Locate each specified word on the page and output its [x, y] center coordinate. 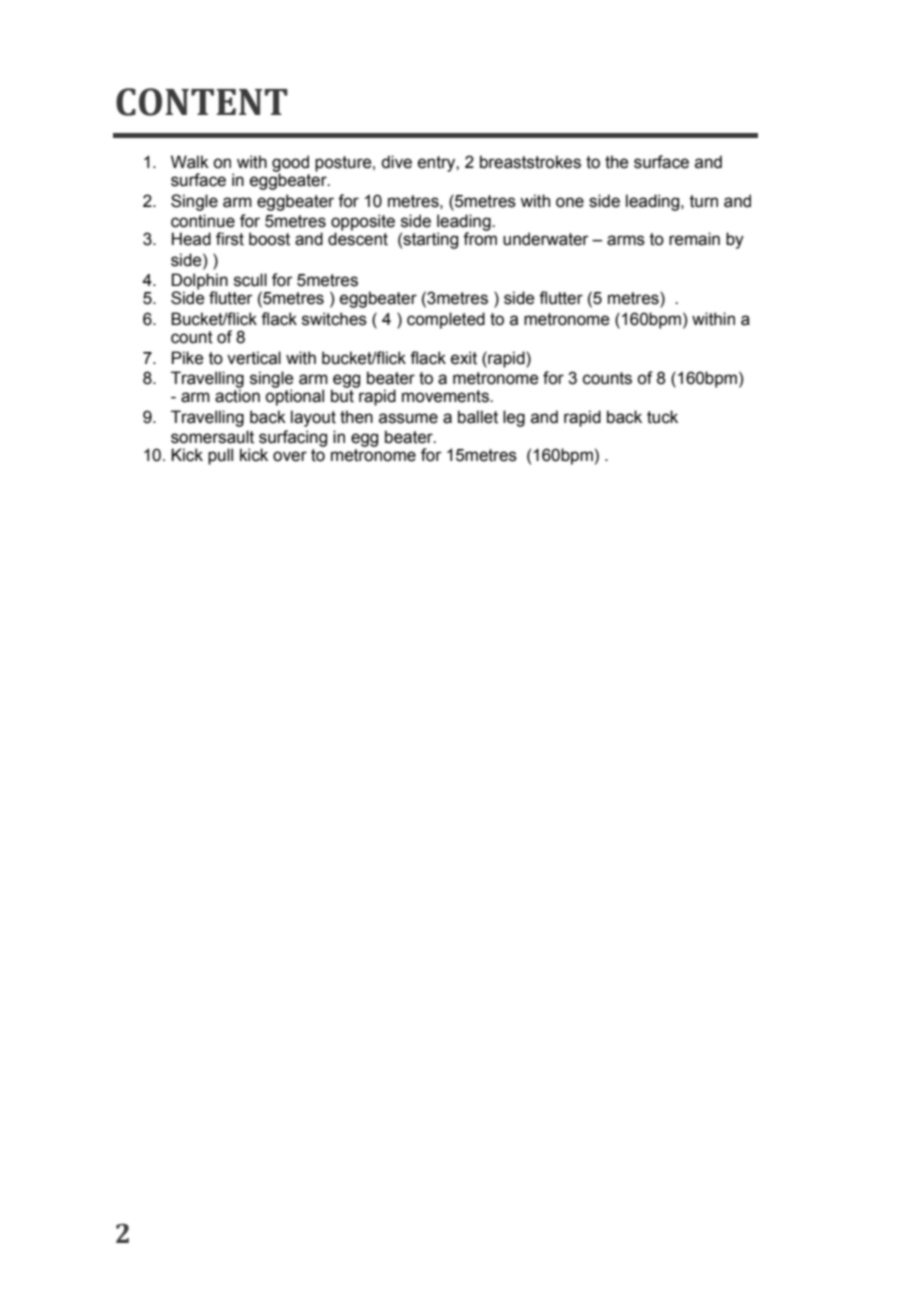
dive [396, 162]
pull [220, 456]
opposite [363, 223]
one [570, 202]
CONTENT [202, 102]
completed [446, 320]
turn [704, 201]
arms [626, 240]
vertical [254, 358]
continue [203, 221]
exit [464, 358]
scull [250, 280]
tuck [662, 417]
